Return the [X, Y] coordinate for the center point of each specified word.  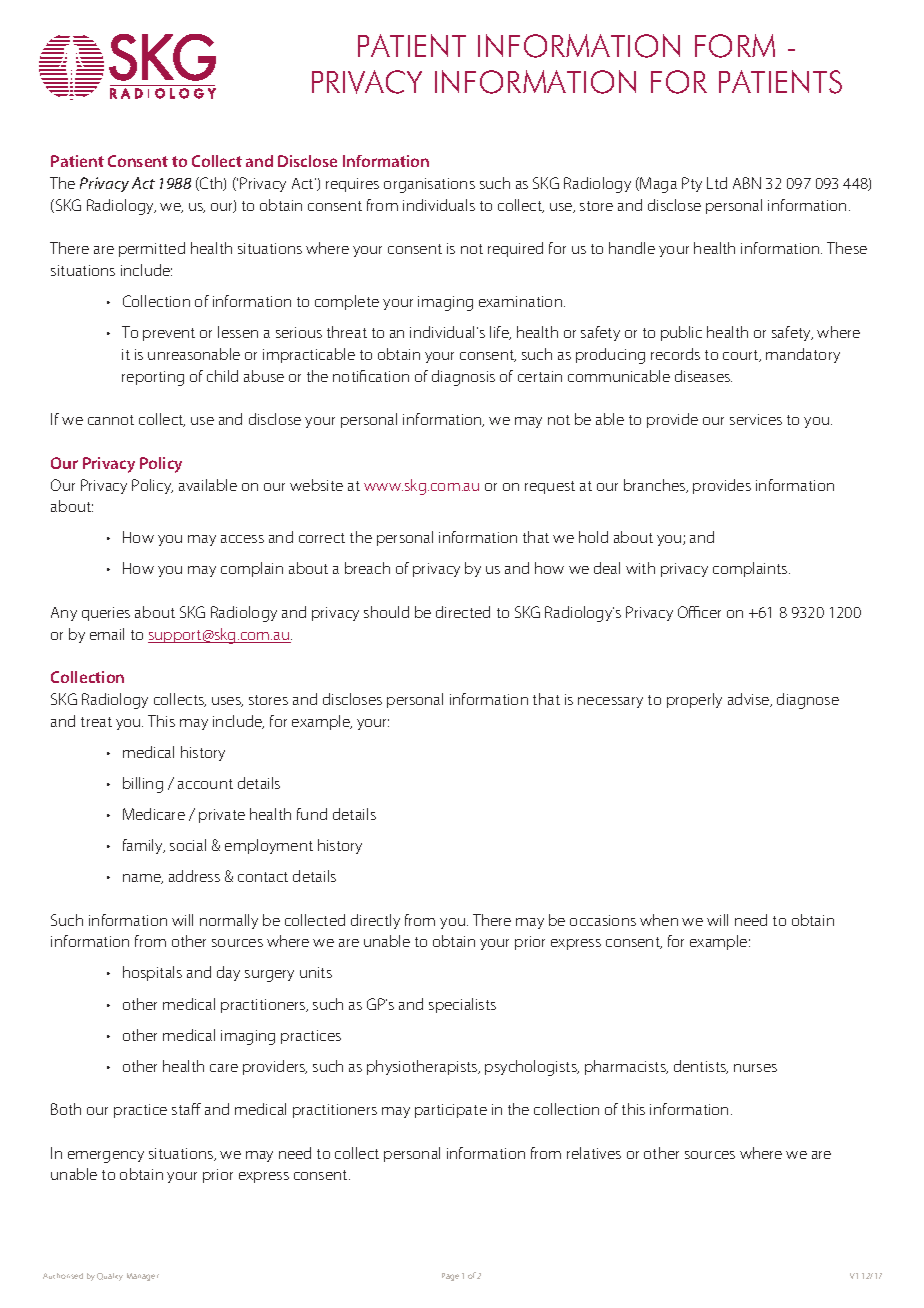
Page [450, 1277]
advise [750, 700]
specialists [462, 1005]
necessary [610, 702]
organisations [429, 185]
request [550, 487]
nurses [755, 1068]
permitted [152, 249]
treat [96, 722]
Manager [143, 1277]
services [756, 419]
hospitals [152, 973]
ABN [747, 183]
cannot [111, 420]
